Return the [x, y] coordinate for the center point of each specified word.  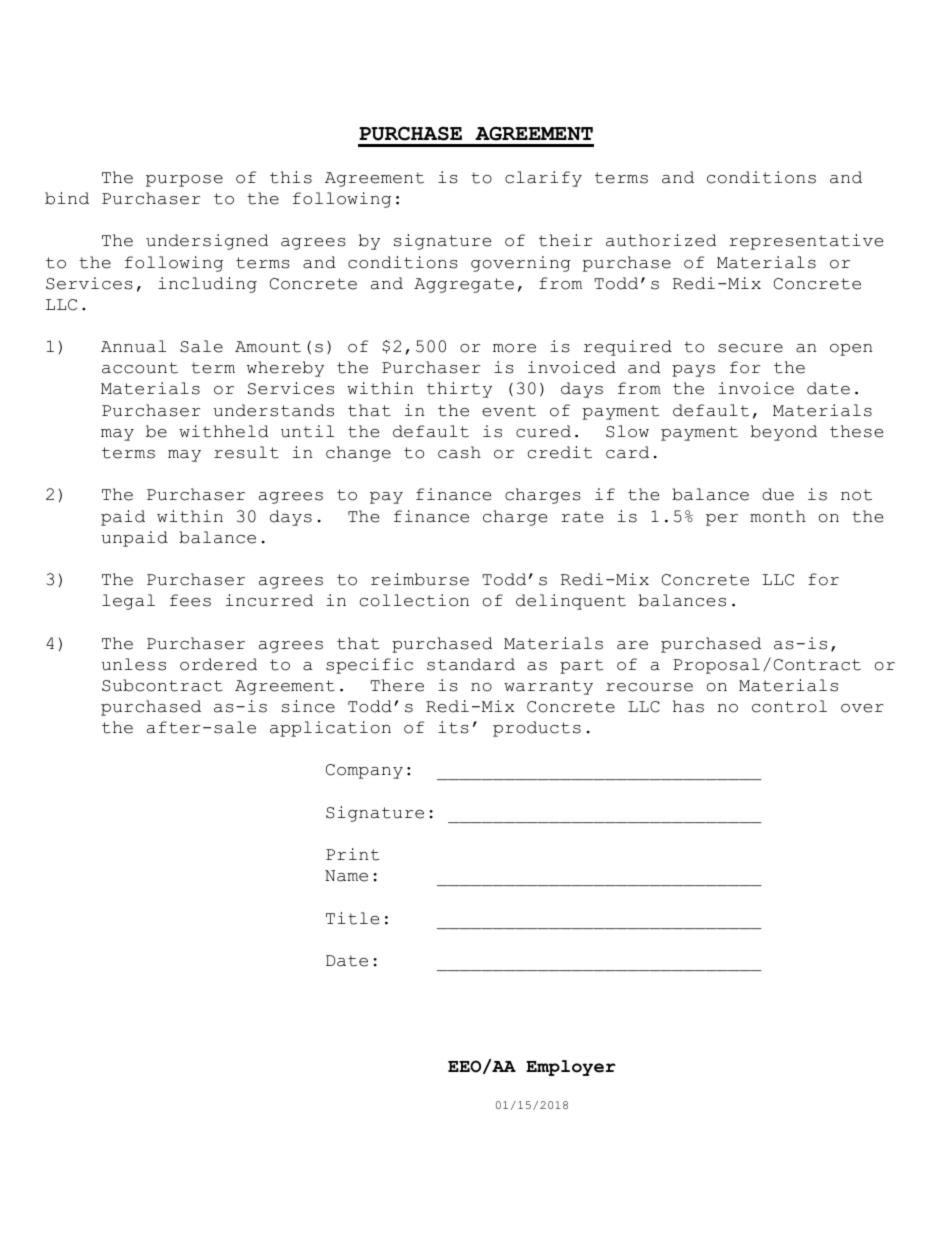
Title [352, 918]
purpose [184, 181]
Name [346, 876]
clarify [543, 179]
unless [133, 664]
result [246, 452]
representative [806, 242]
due [778, 494]
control [789, 706]
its [453, 727]
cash [459, 452]
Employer [571, 1068]
